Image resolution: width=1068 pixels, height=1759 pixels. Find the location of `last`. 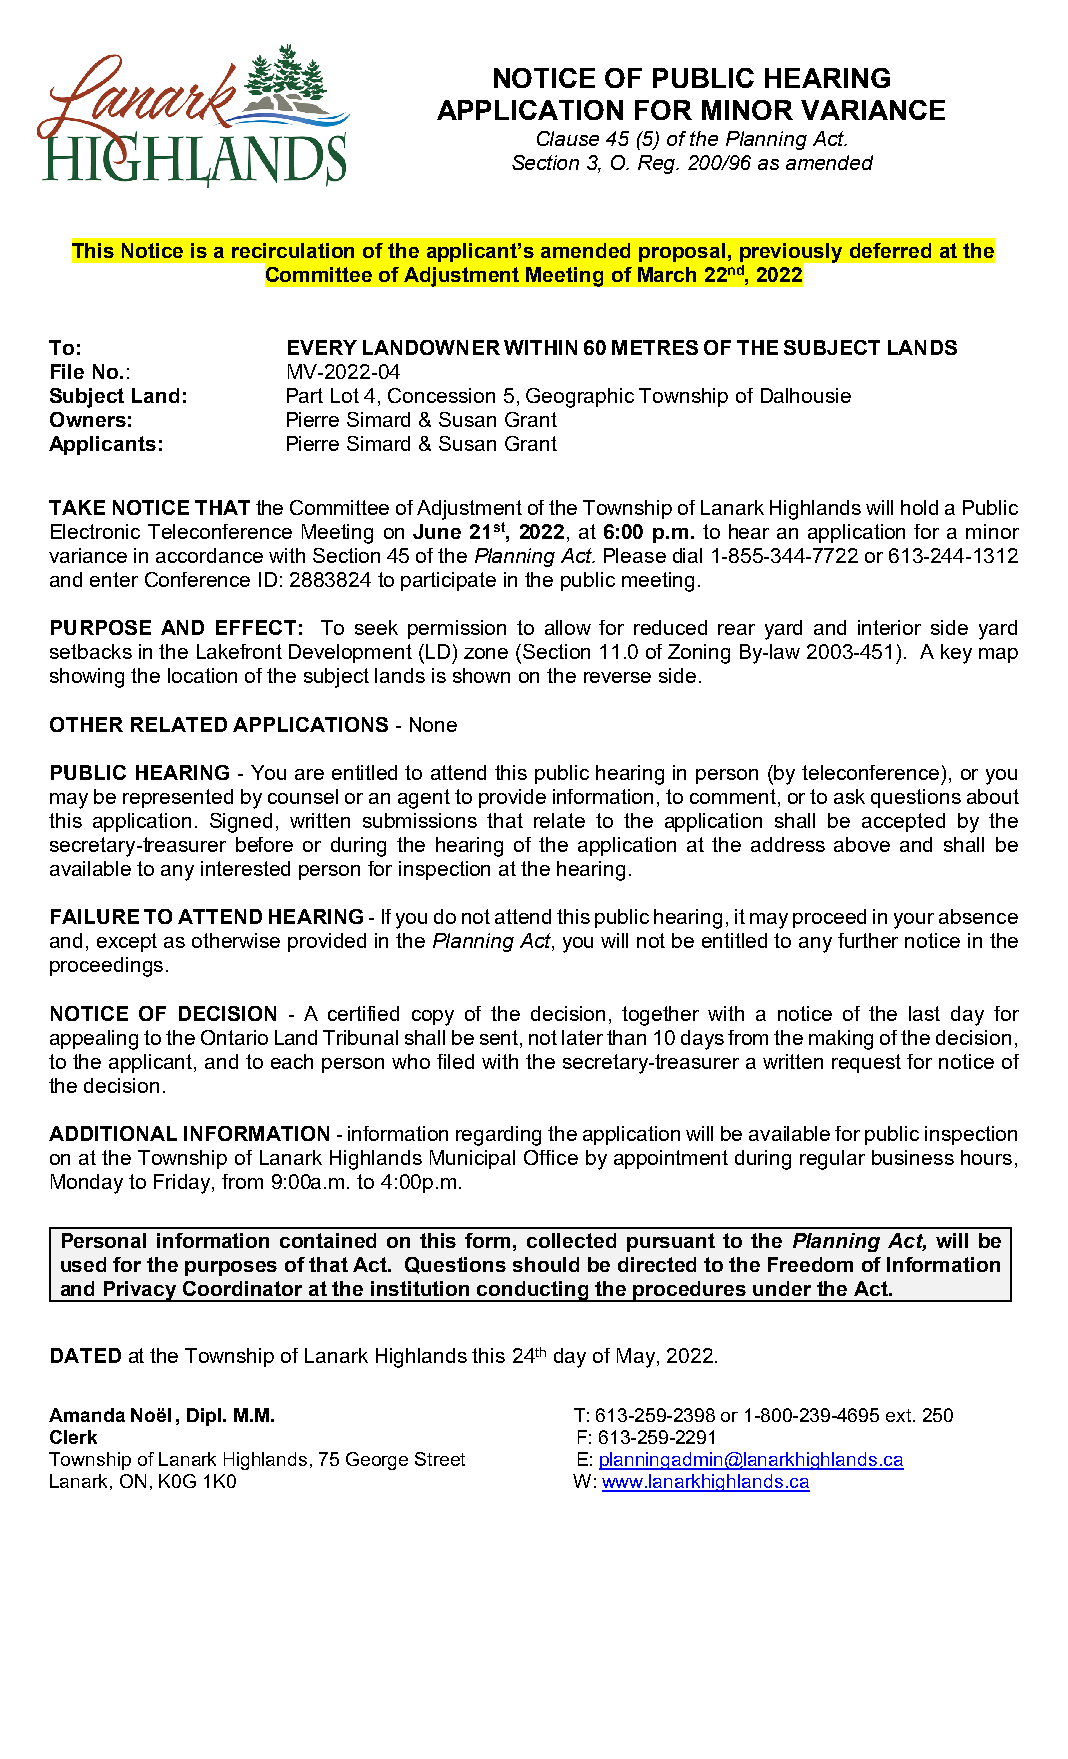

last is located at coordinates (924, 1013).
